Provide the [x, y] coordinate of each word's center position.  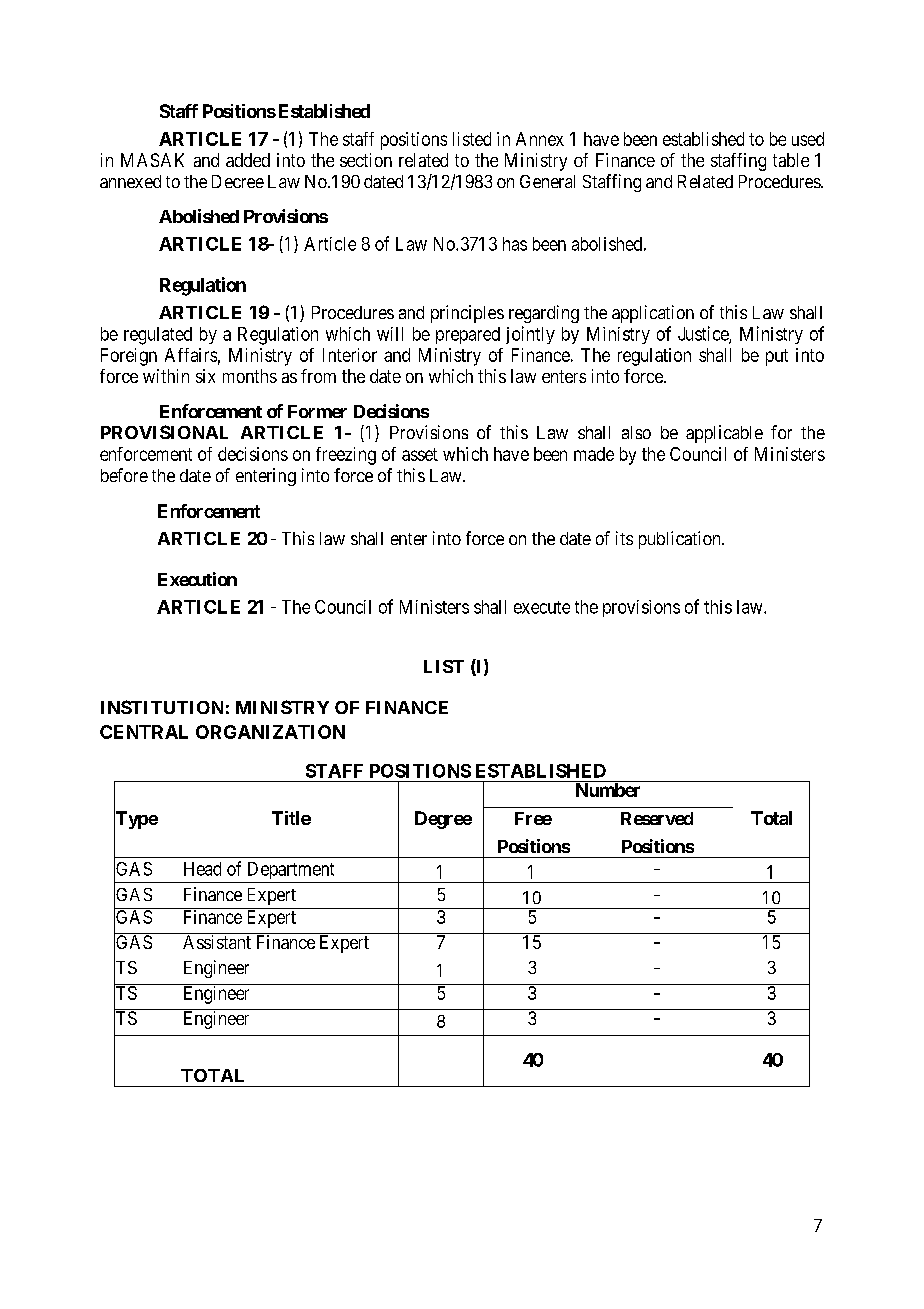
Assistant [217, 942]
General [547, 181]
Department [291, 870]
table [791, 160]
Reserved [657, 818]
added [248, 160]
